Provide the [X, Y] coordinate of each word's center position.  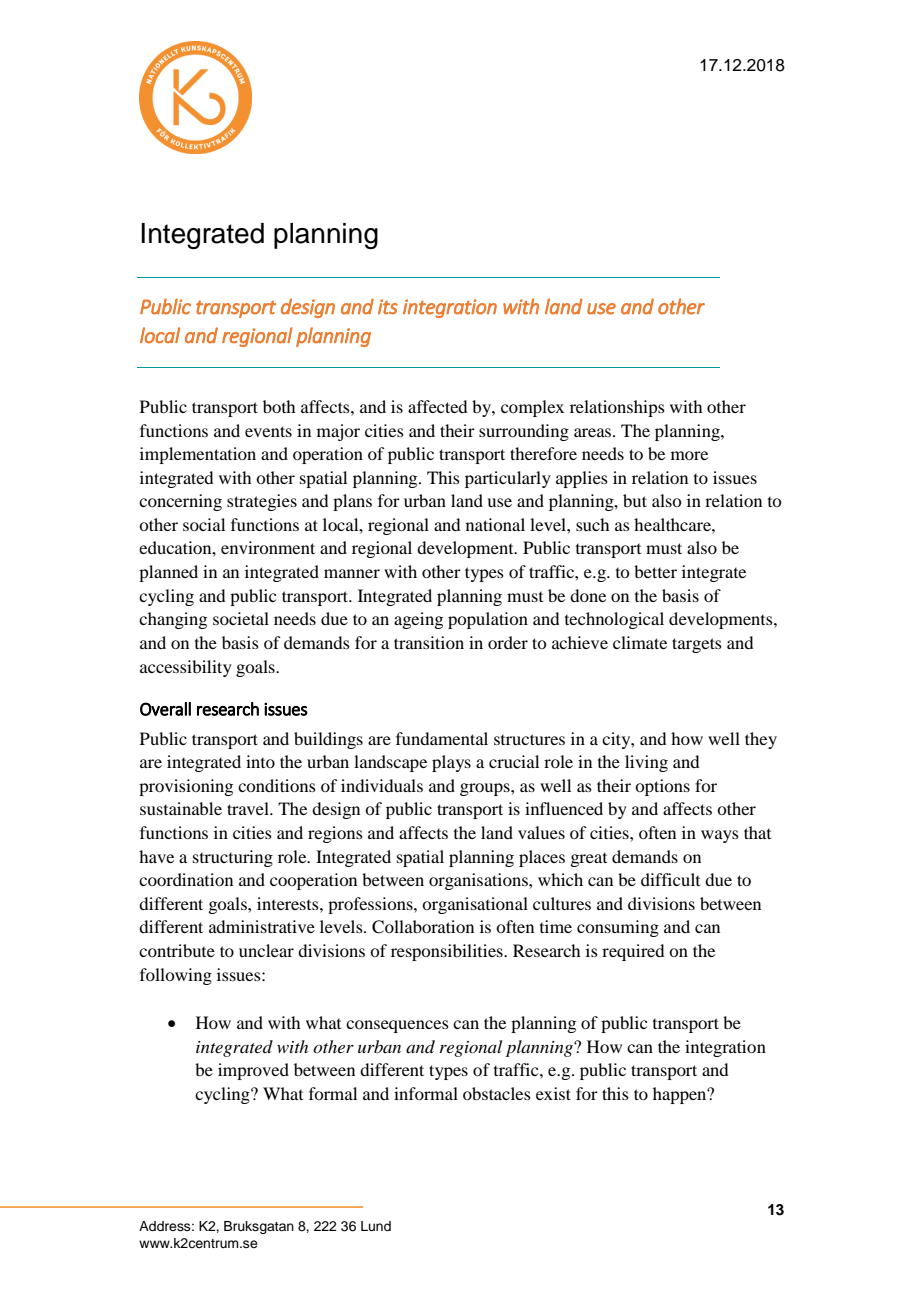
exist [553, 1093]
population [488, 620]
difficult [670, 879]
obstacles [497, 1093]
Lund [376, 1226]
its [388, 307]
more [689, 455]
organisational [475, 905]
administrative [262, 926]
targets [697, 645]
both [279, 406]
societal [241, 618]
